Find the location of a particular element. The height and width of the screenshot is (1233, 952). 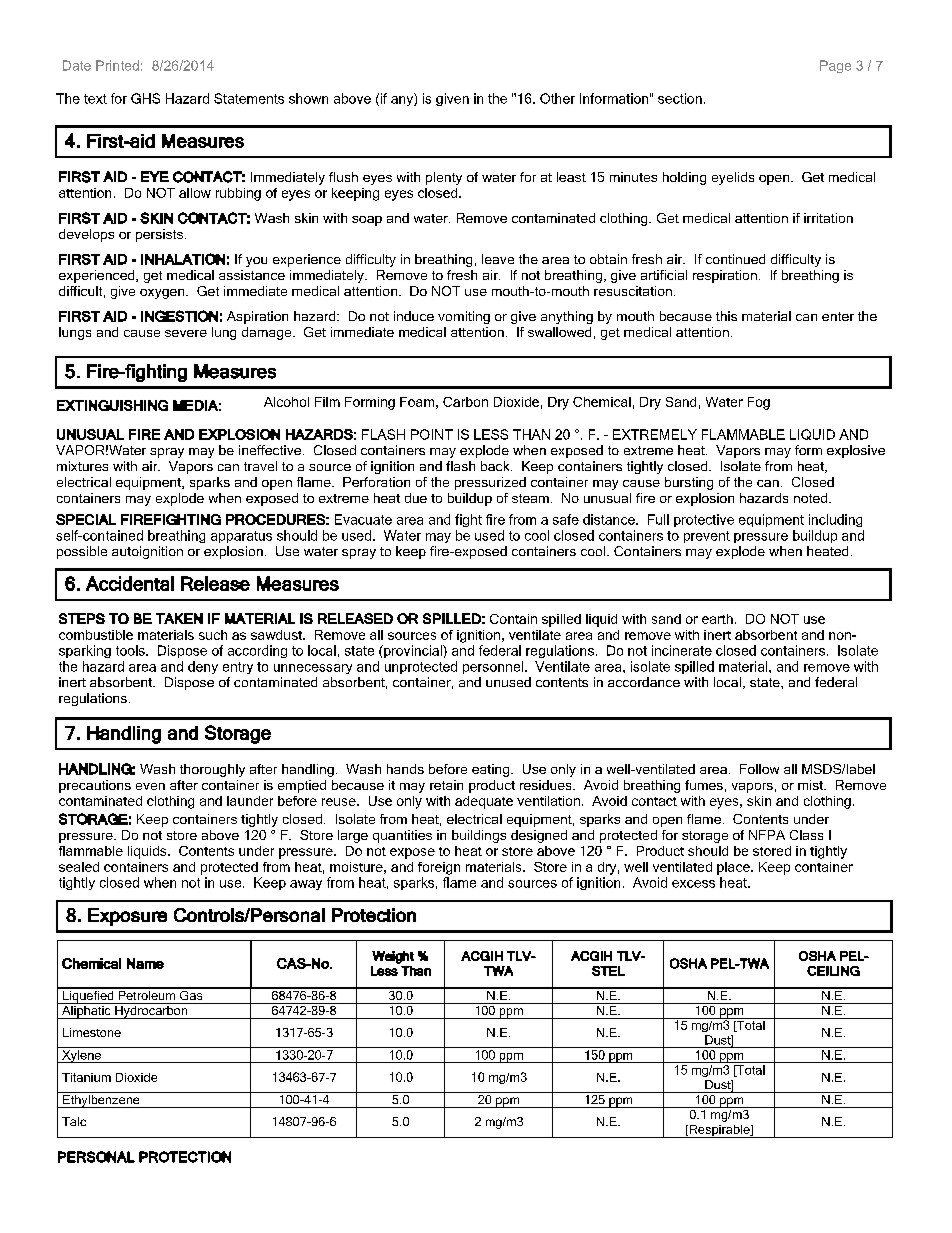

GHS is located at coordinates (145, 98).
